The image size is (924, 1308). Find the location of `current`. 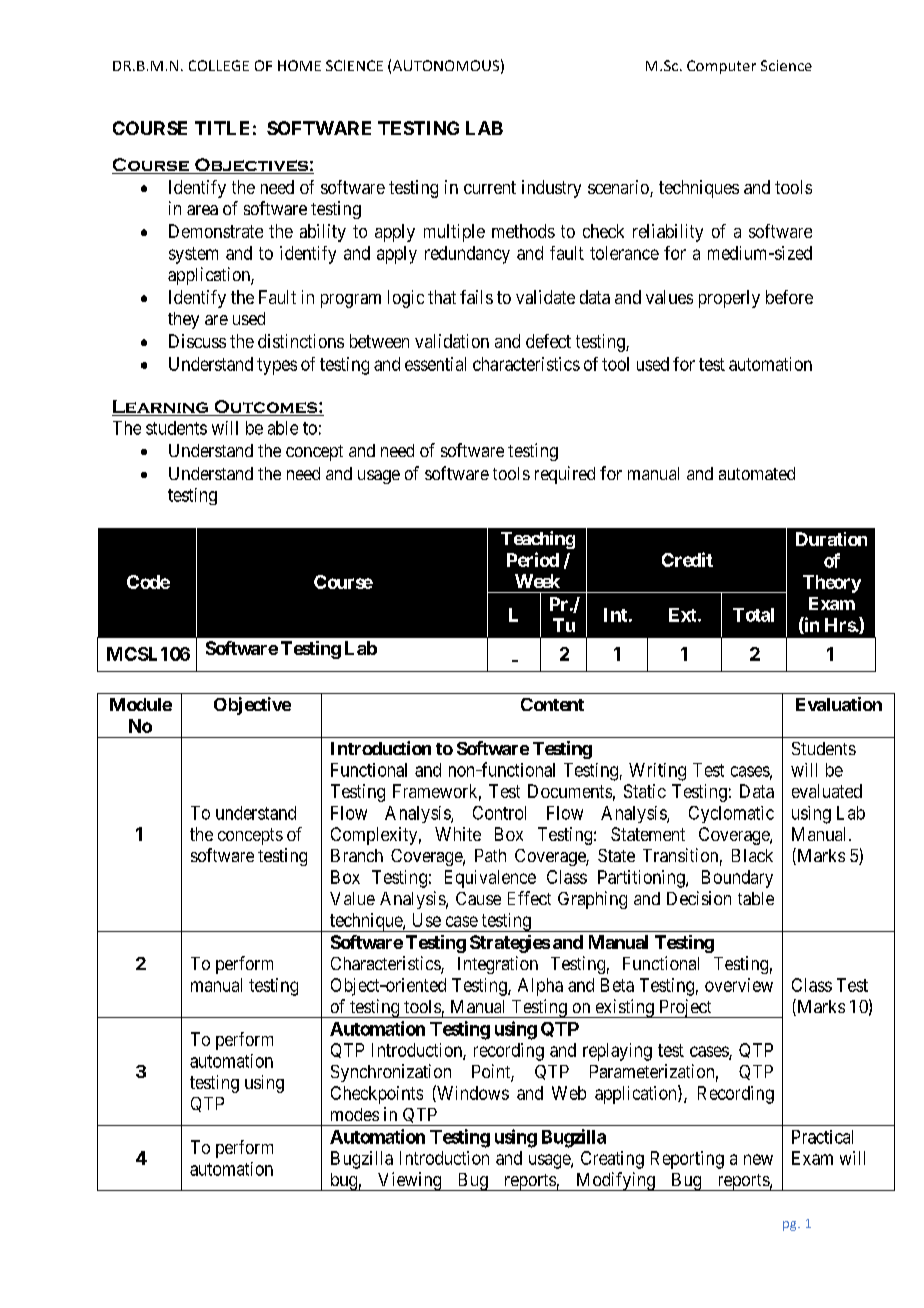

current is located at coordinates (490, 187).
